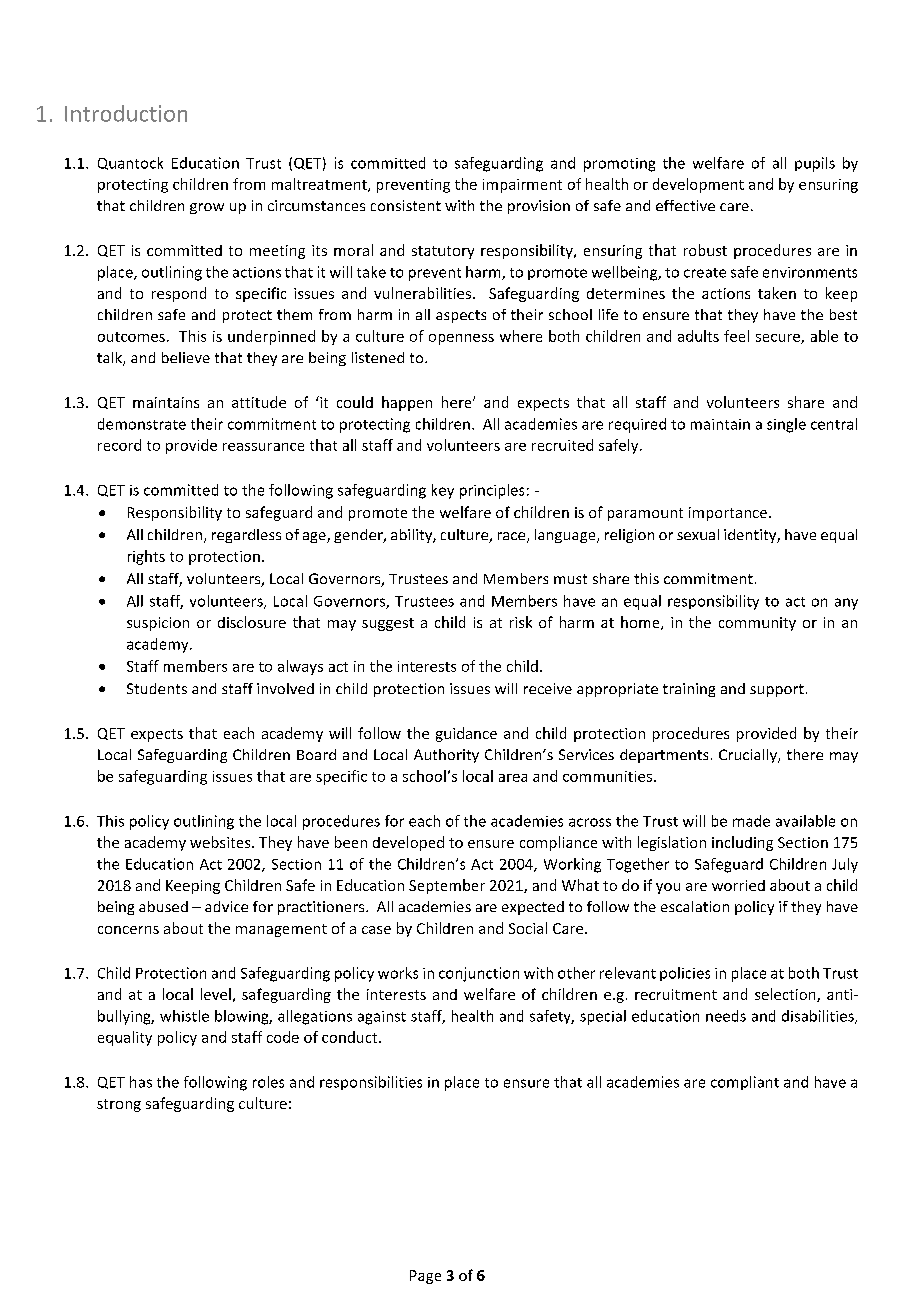 This screenshot has width=924, height=1308. What do you see at coordinates (786, 995) in the screenshot?
I see `selection` at bounding box center [786, 995].
